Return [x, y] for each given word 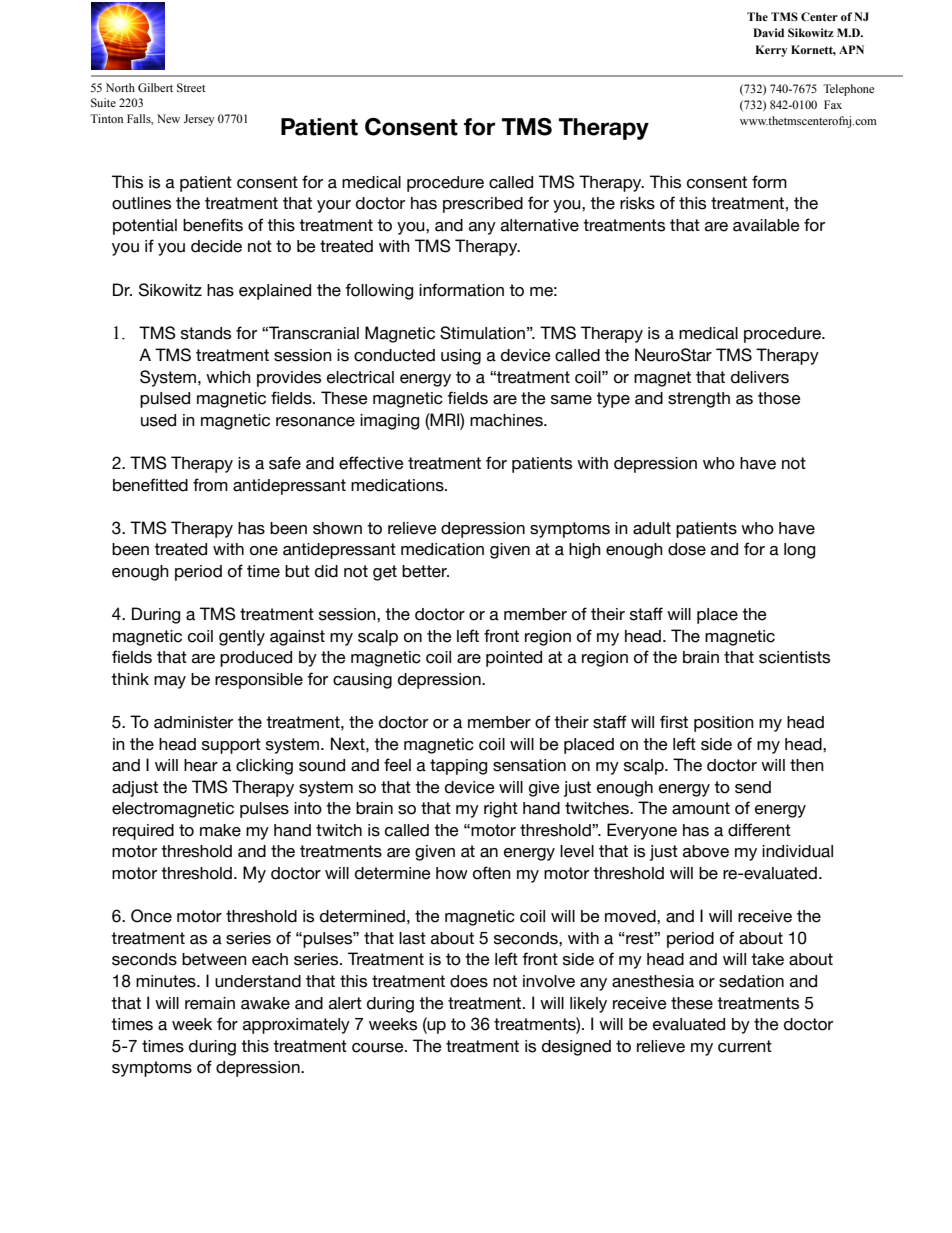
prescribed [483, 205]
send [753, 787]
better [425, 571]
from [210, 485]
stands [206, 333]
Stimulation [482, 333]
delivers [760, 377]
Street [191, 87]
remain [210, 1003]
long [799, 551]
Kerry [771, 51]
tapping [458, 767]
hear [201, 765]
